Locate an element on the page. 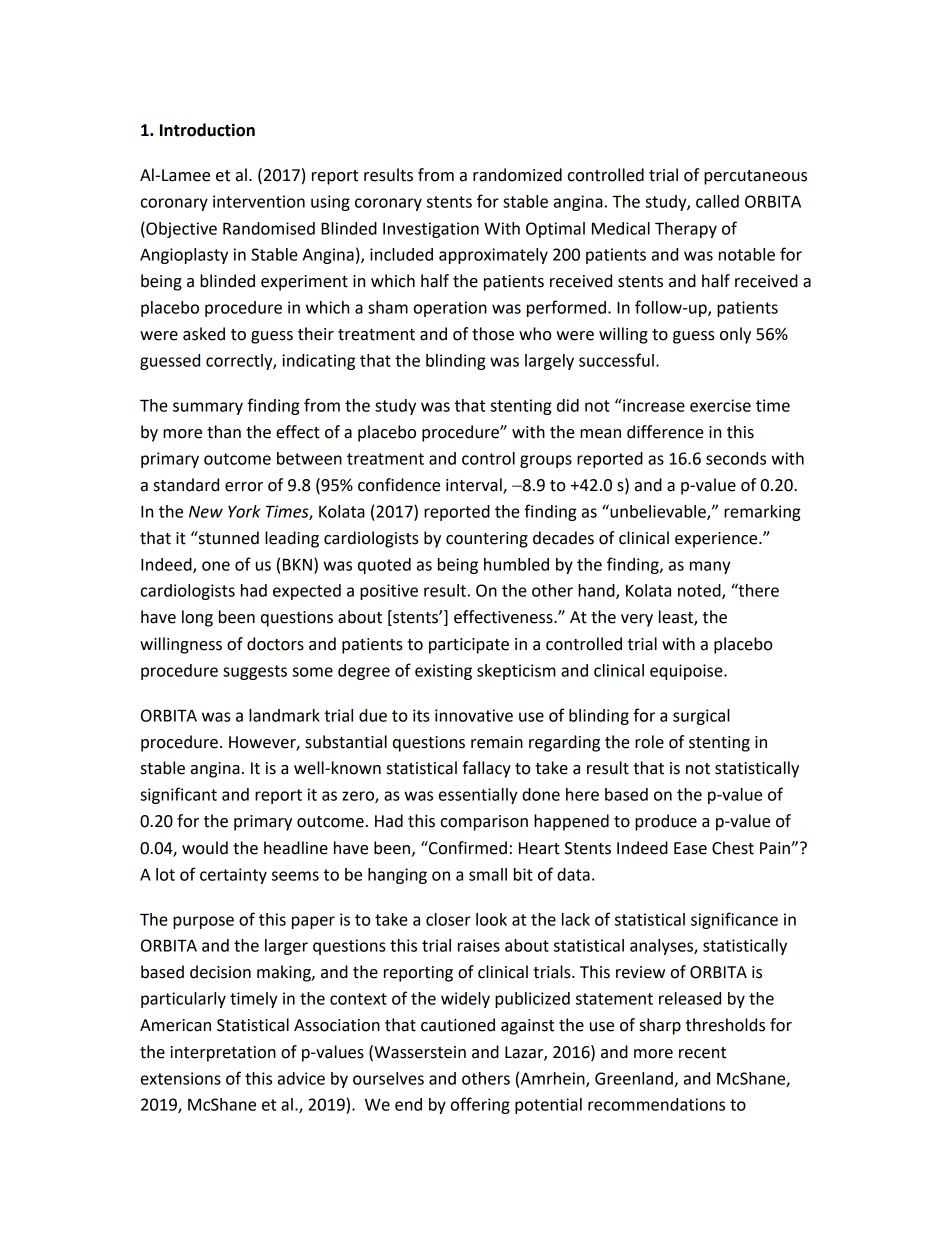 This page has width=952, height=1233. significant is located at coordinates (178, 795).
